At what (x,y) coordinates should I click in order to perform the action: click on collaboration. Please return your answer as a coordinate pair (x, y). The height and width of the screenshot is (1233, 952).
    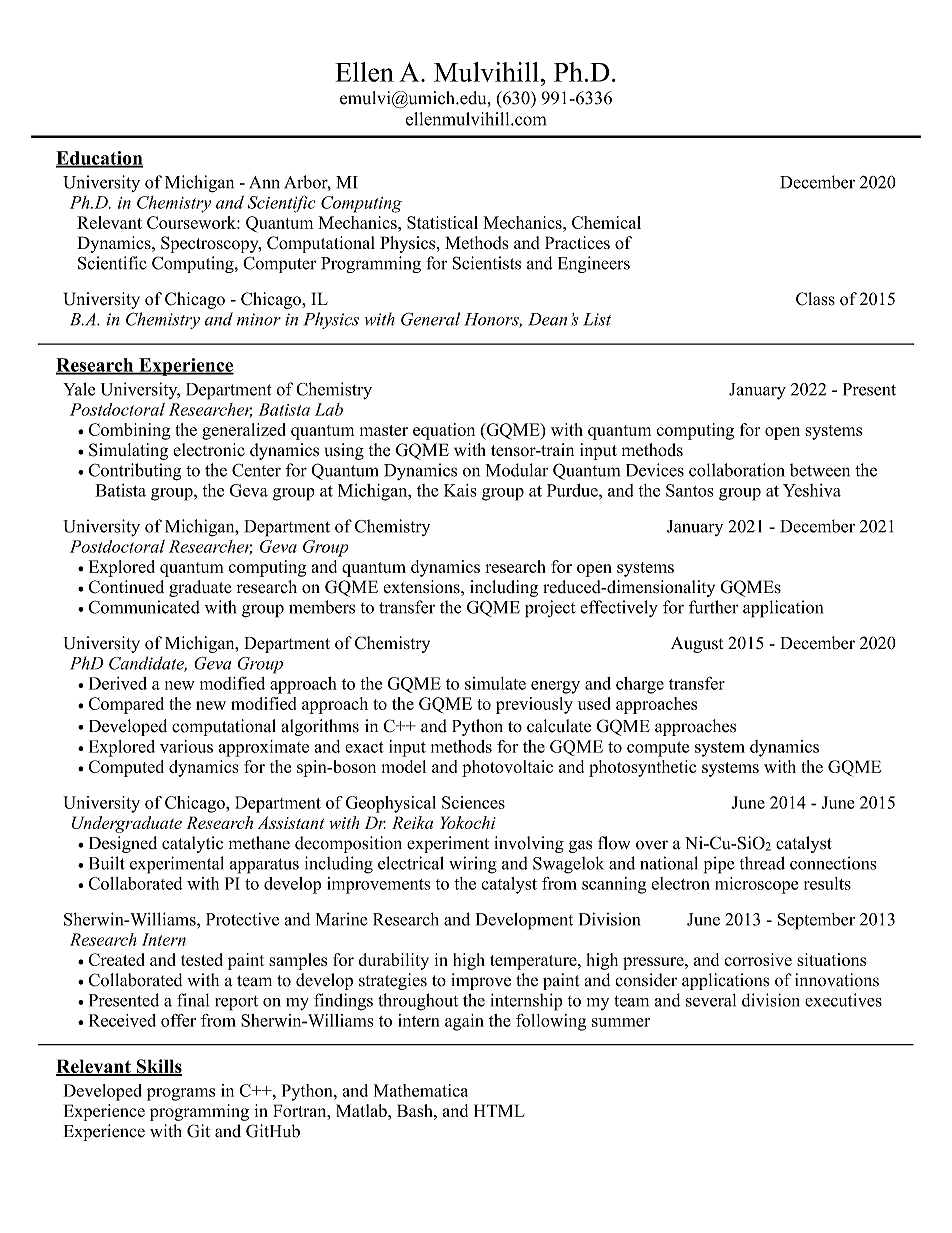
    Looking at the image, I should click on (737, 470).
